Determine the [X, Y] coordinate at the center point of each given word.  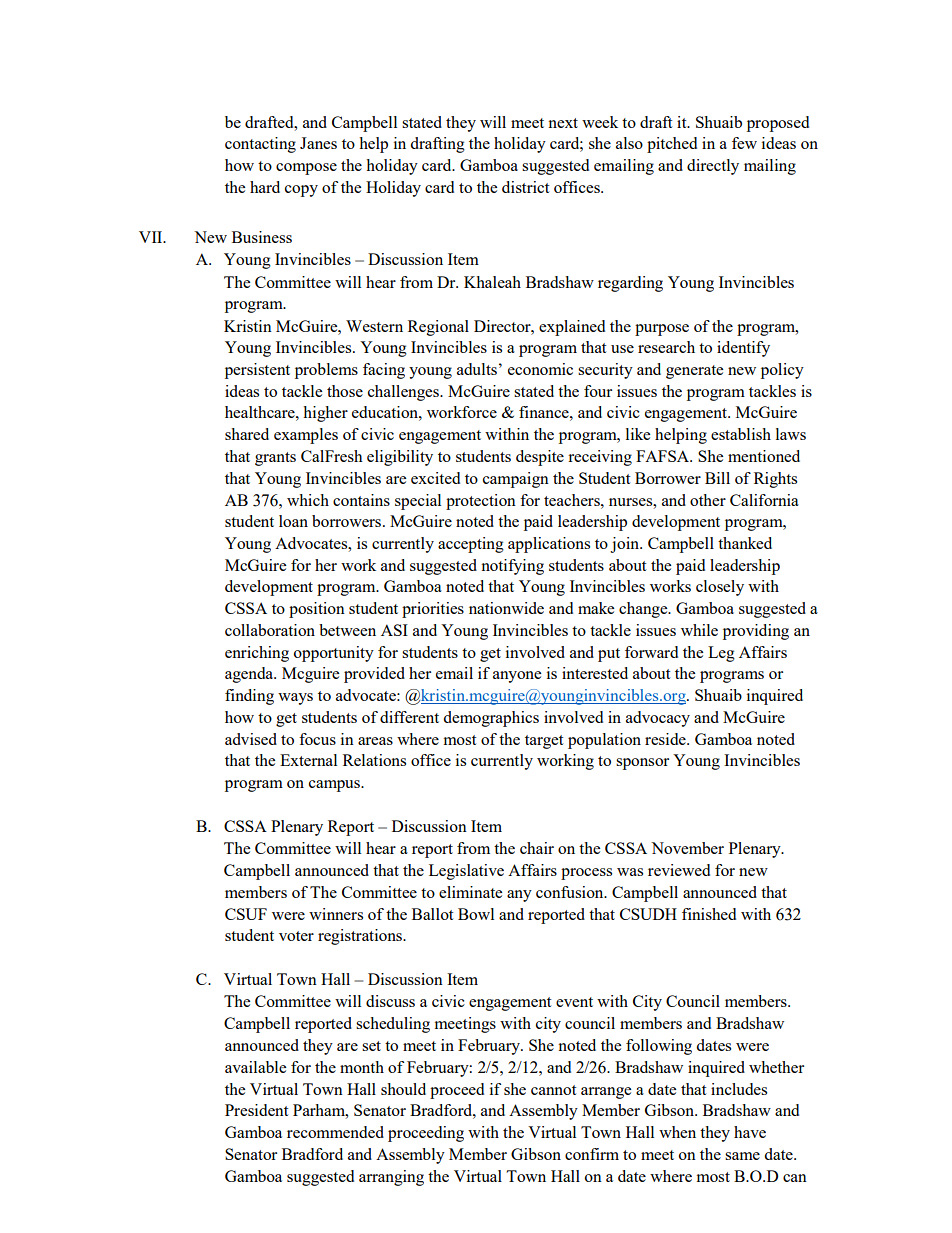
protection [481, 502]
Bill [717, 478]
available [255, 1067]
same [742, 1156]
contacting [260, 145]
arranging [391, 1178]
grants [275, 459]
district [525, 187]
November [687, 848]
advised [251, 739]
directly [713, 167]
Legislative [466, 872]
